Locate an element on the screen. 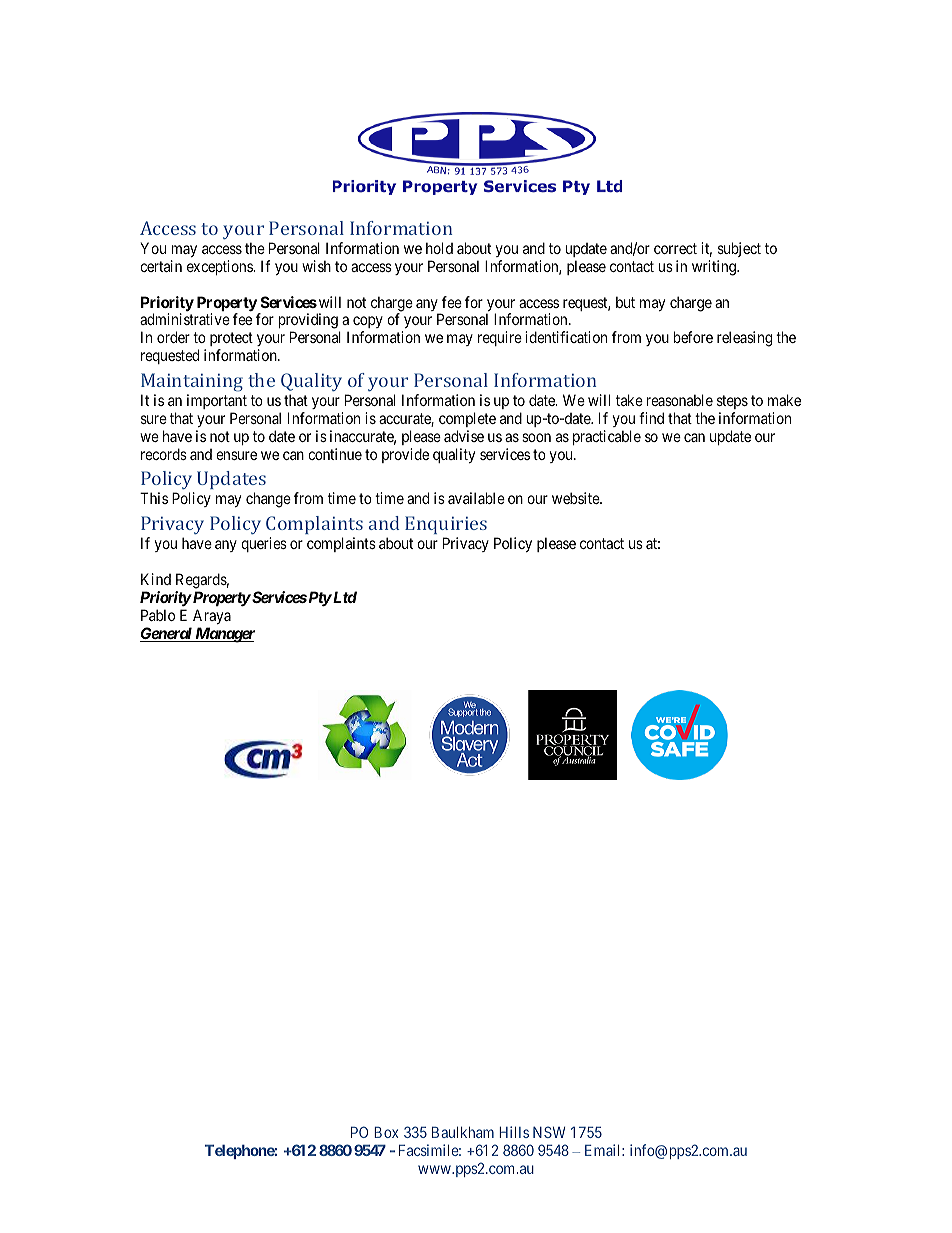  NSW is located at coordinates (549, 1132).
